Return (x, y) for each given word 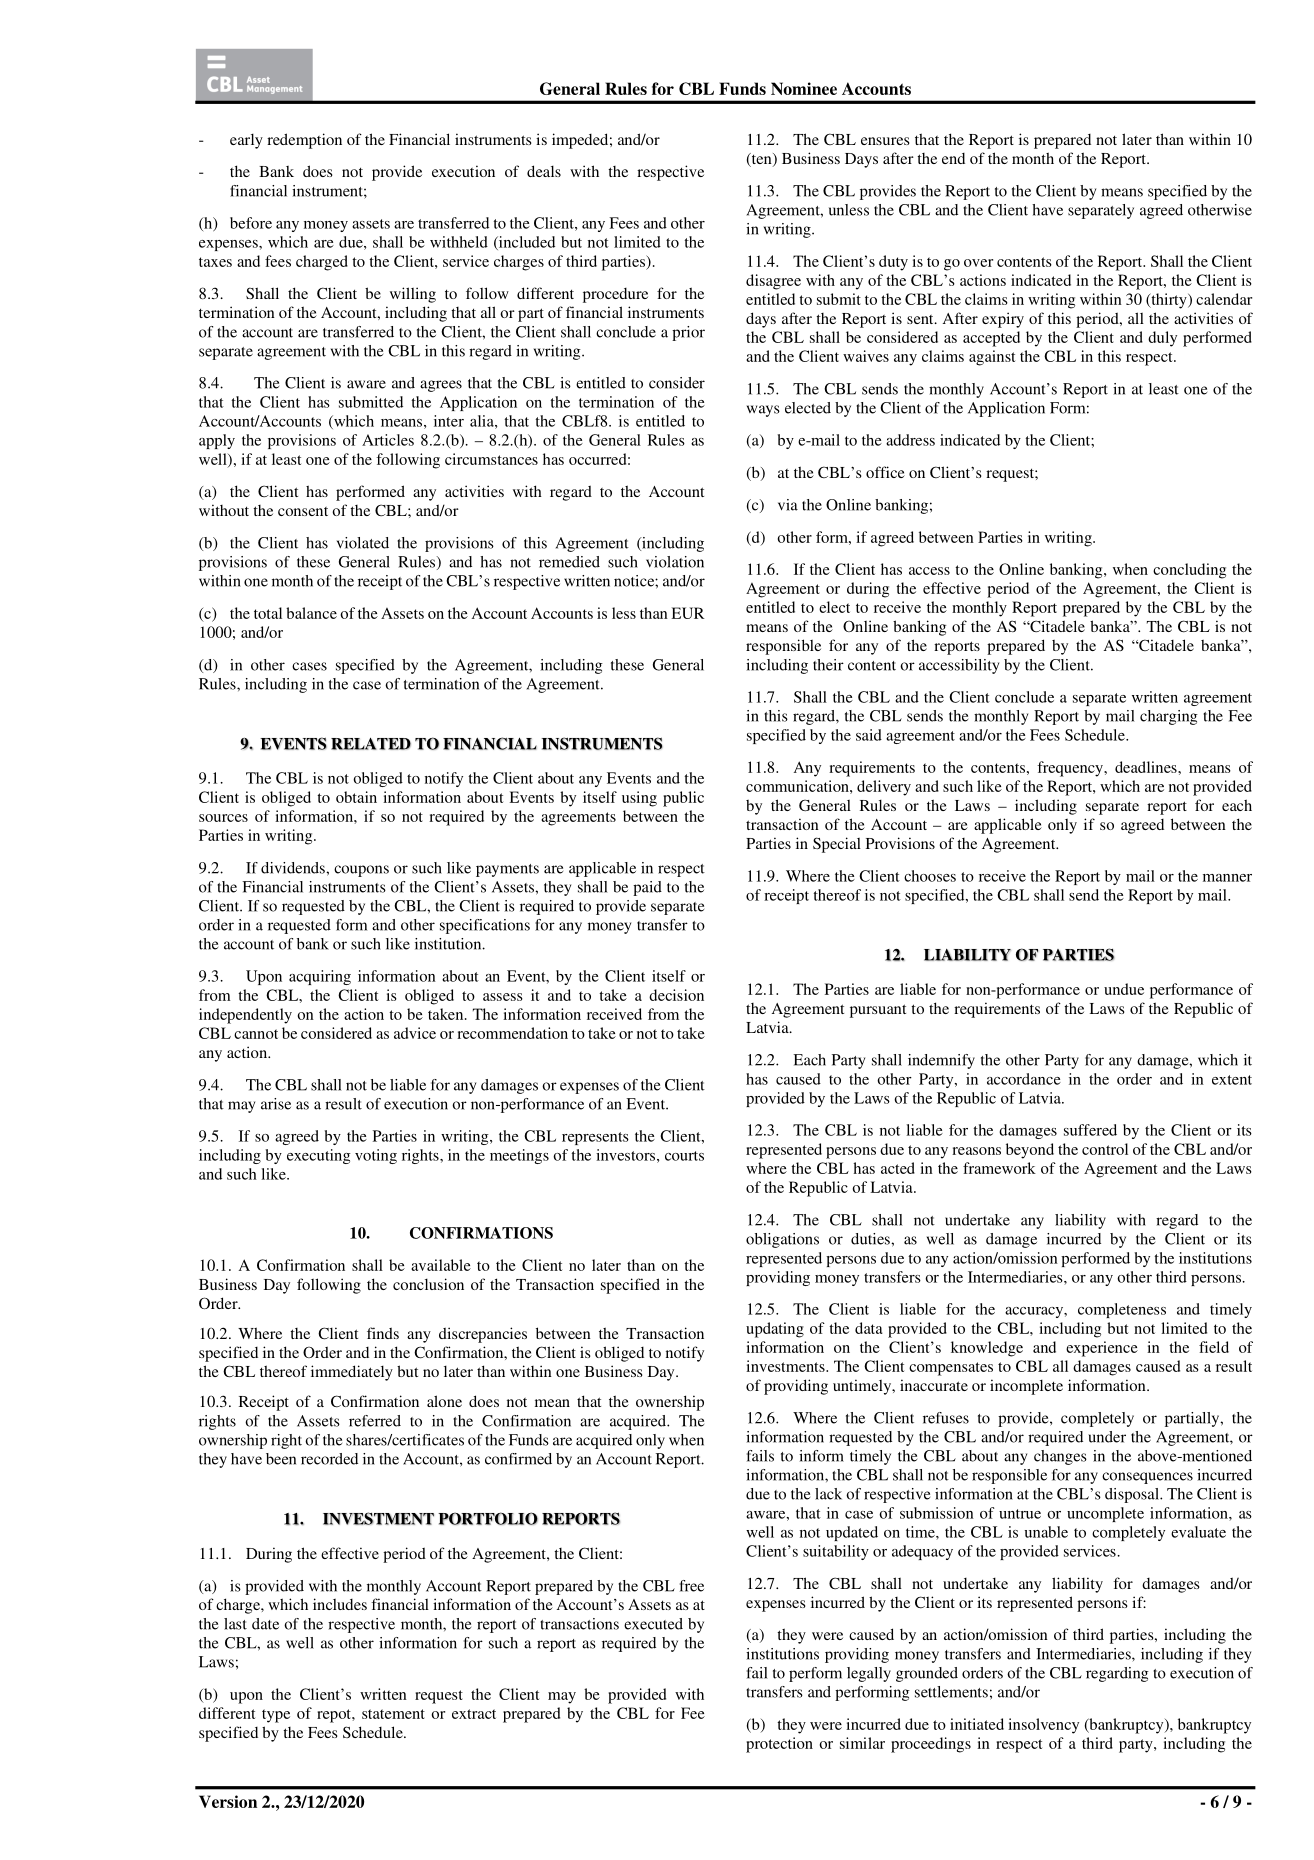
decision (676, 995)
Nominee (804, 88)
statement (393, 1714)
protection (779, 1745)
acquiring (320, 977)
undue (1124, 989)
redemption (304, 141)
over (978, 263)
